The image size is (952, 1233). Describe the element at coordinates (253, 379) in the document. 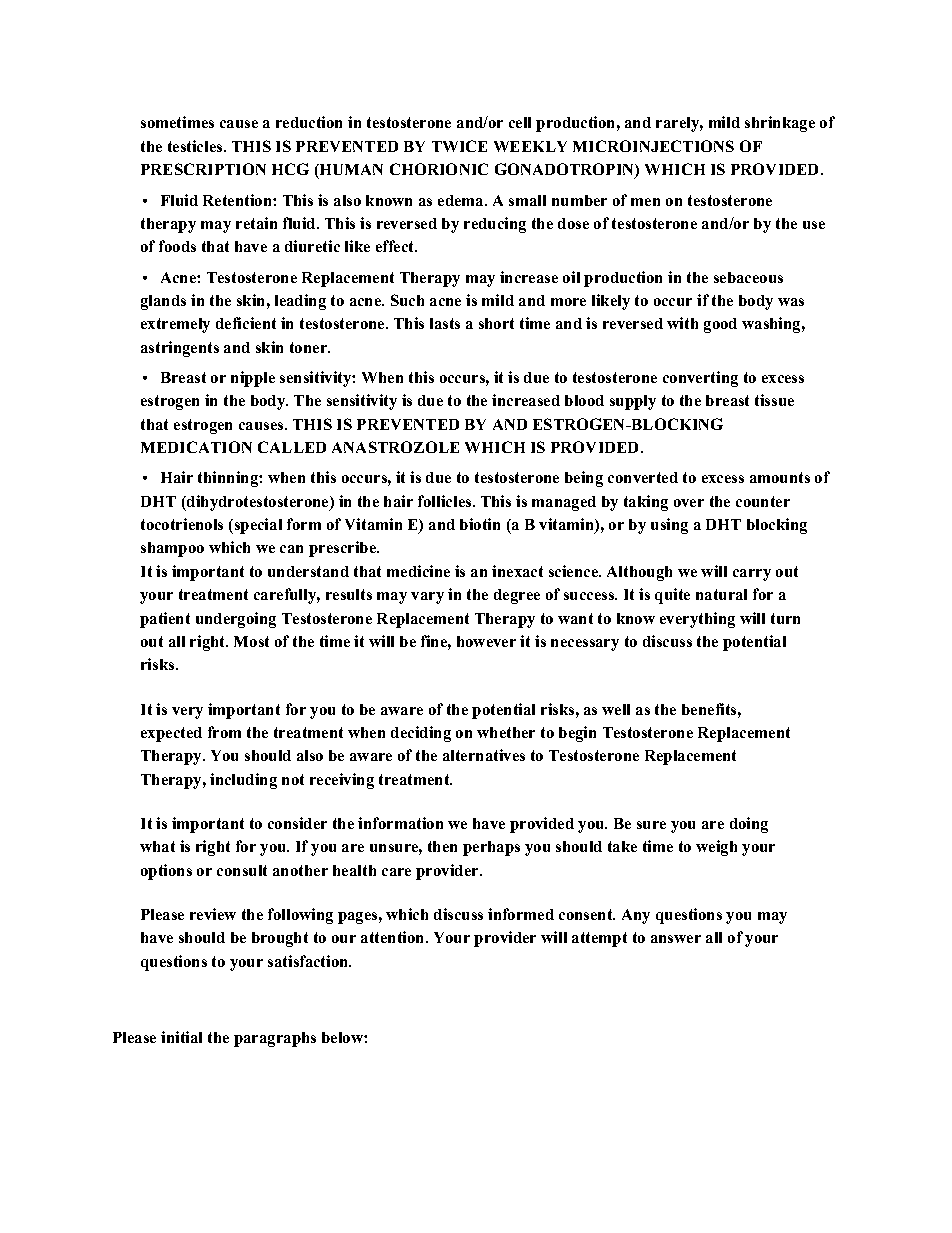

I see `nipple` at that location.
